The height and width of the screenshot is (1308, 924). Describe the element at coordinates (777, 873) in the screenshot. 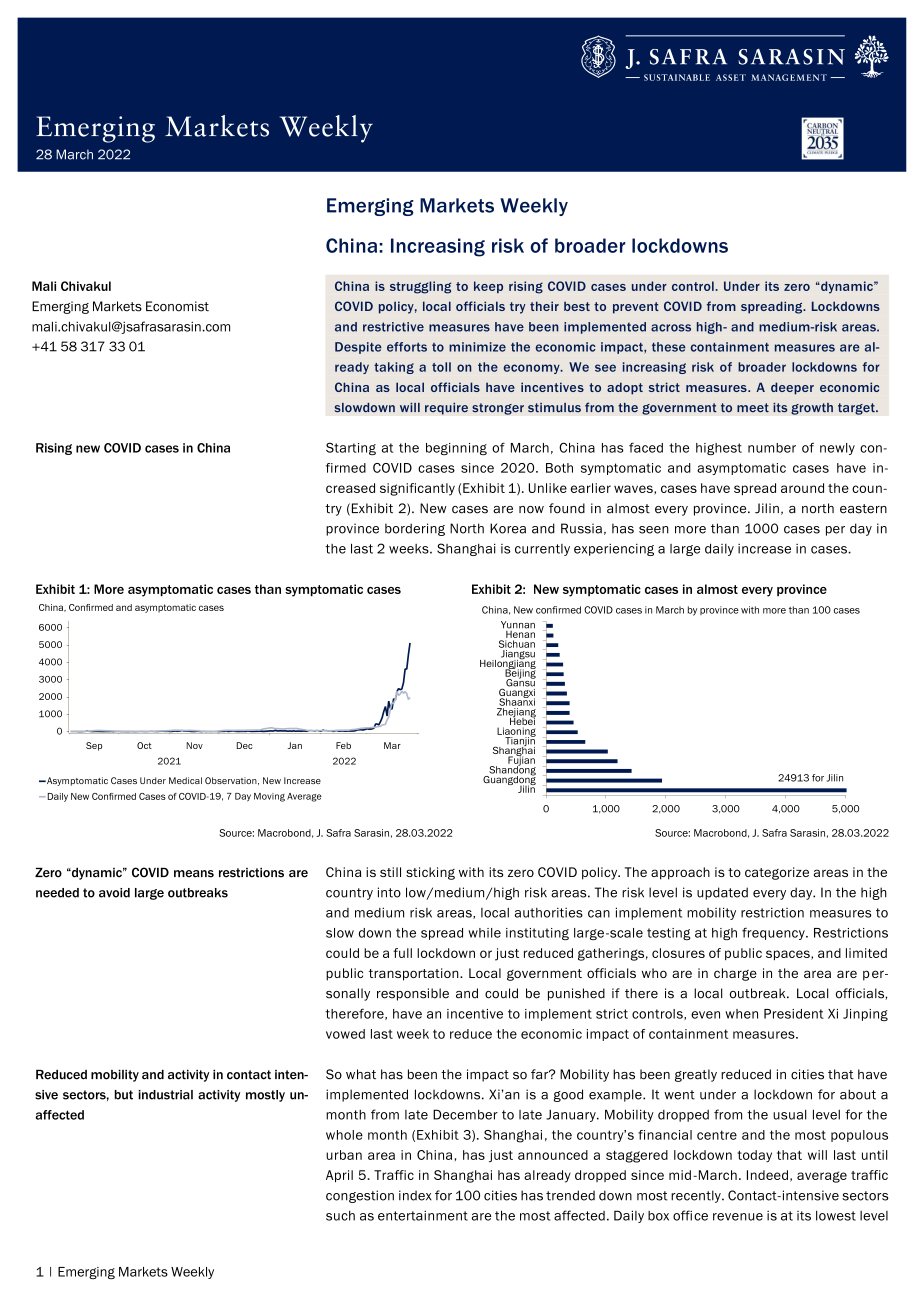

I see `categorize` at that location.
